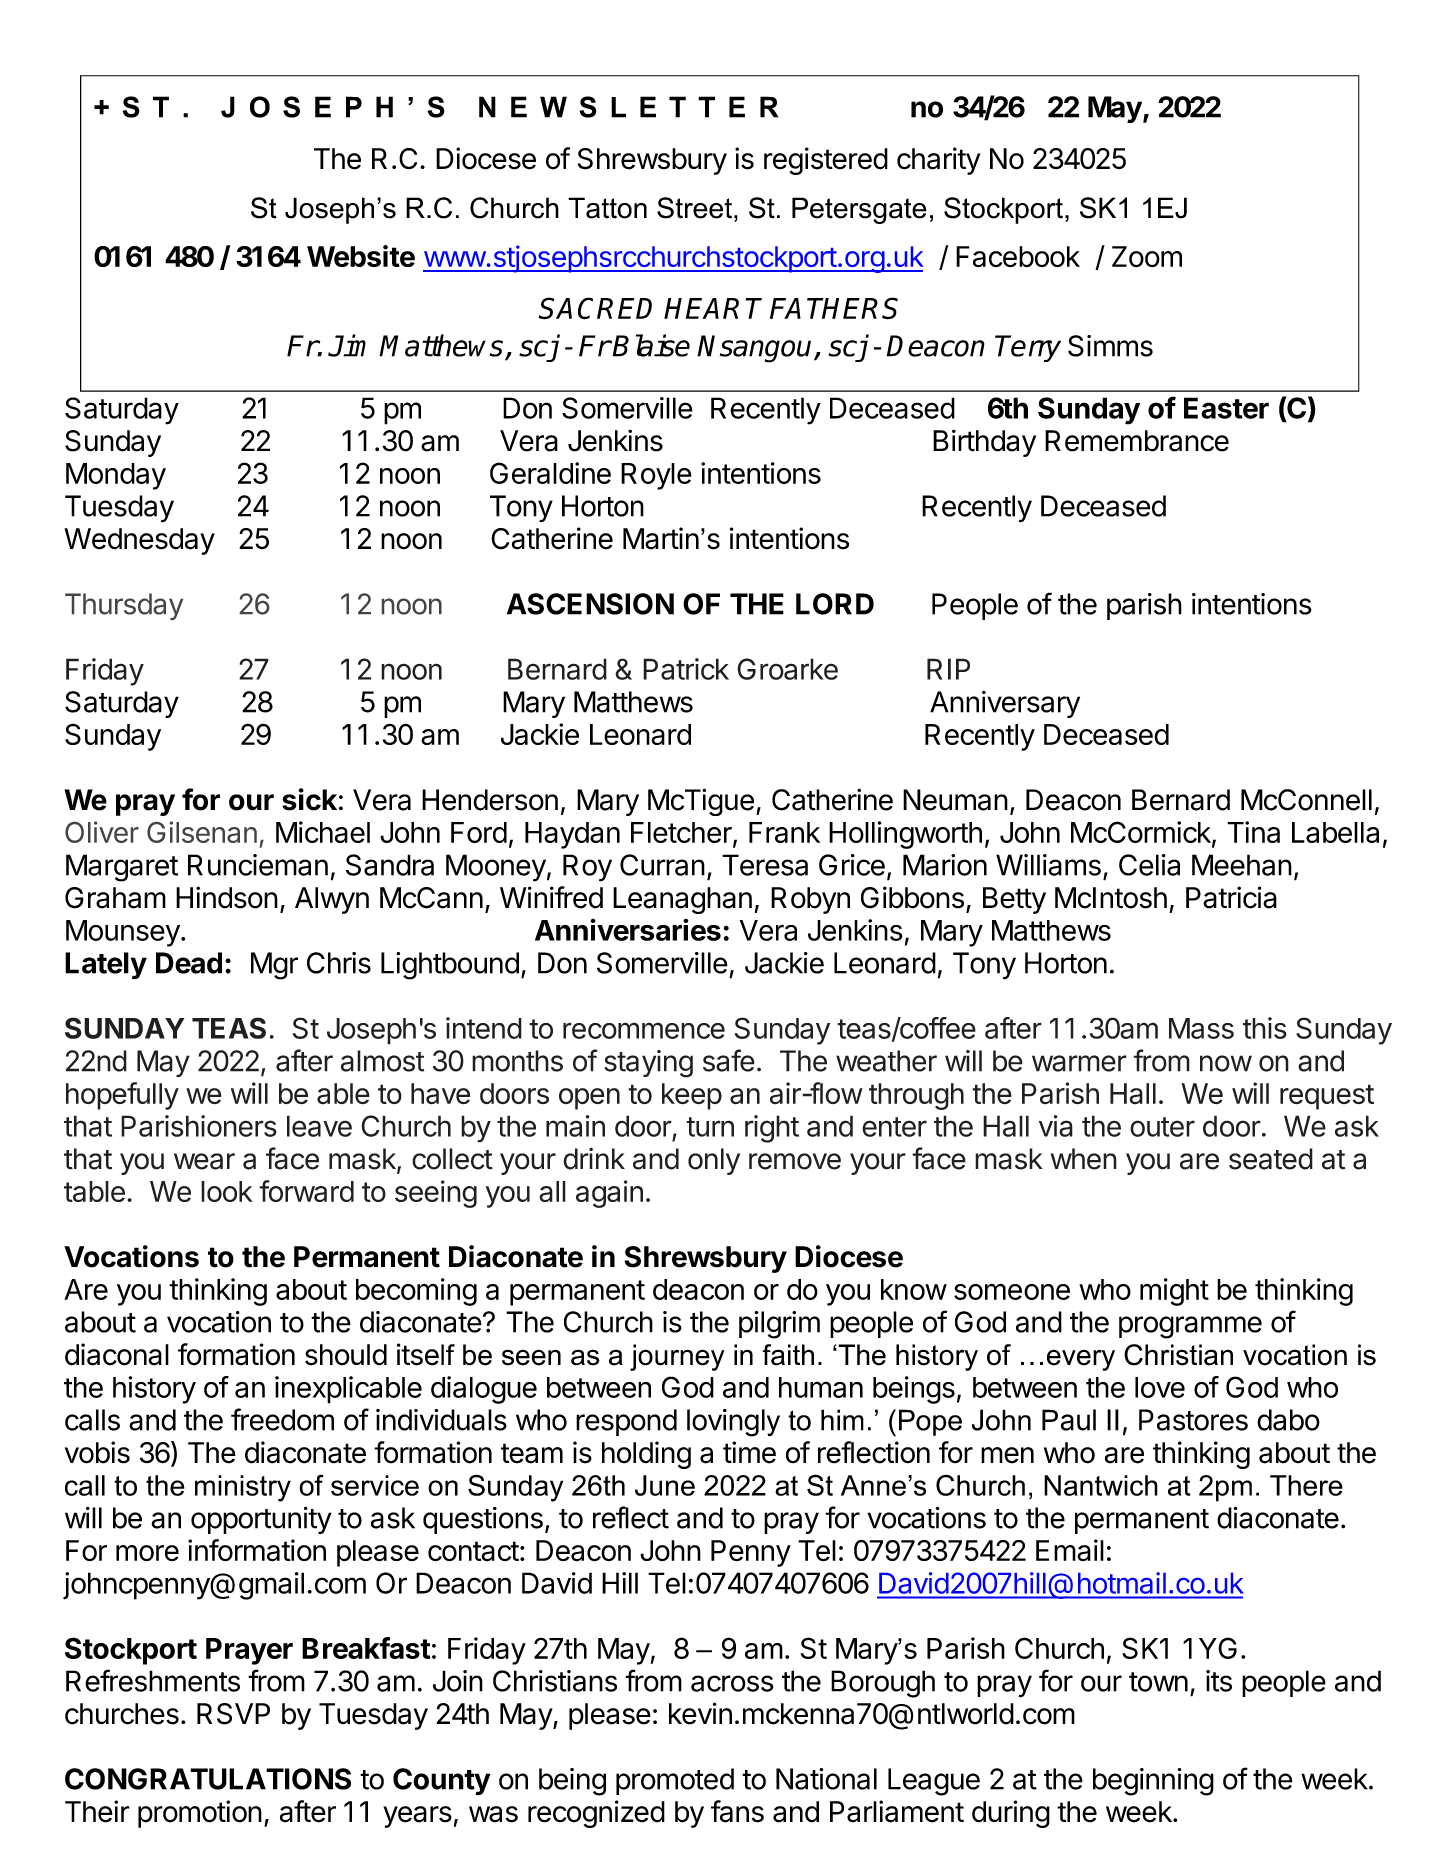 The height and width of the page is (1873, 1447). I want to click on CONGRATULATIONS, so click(208, 1779).
